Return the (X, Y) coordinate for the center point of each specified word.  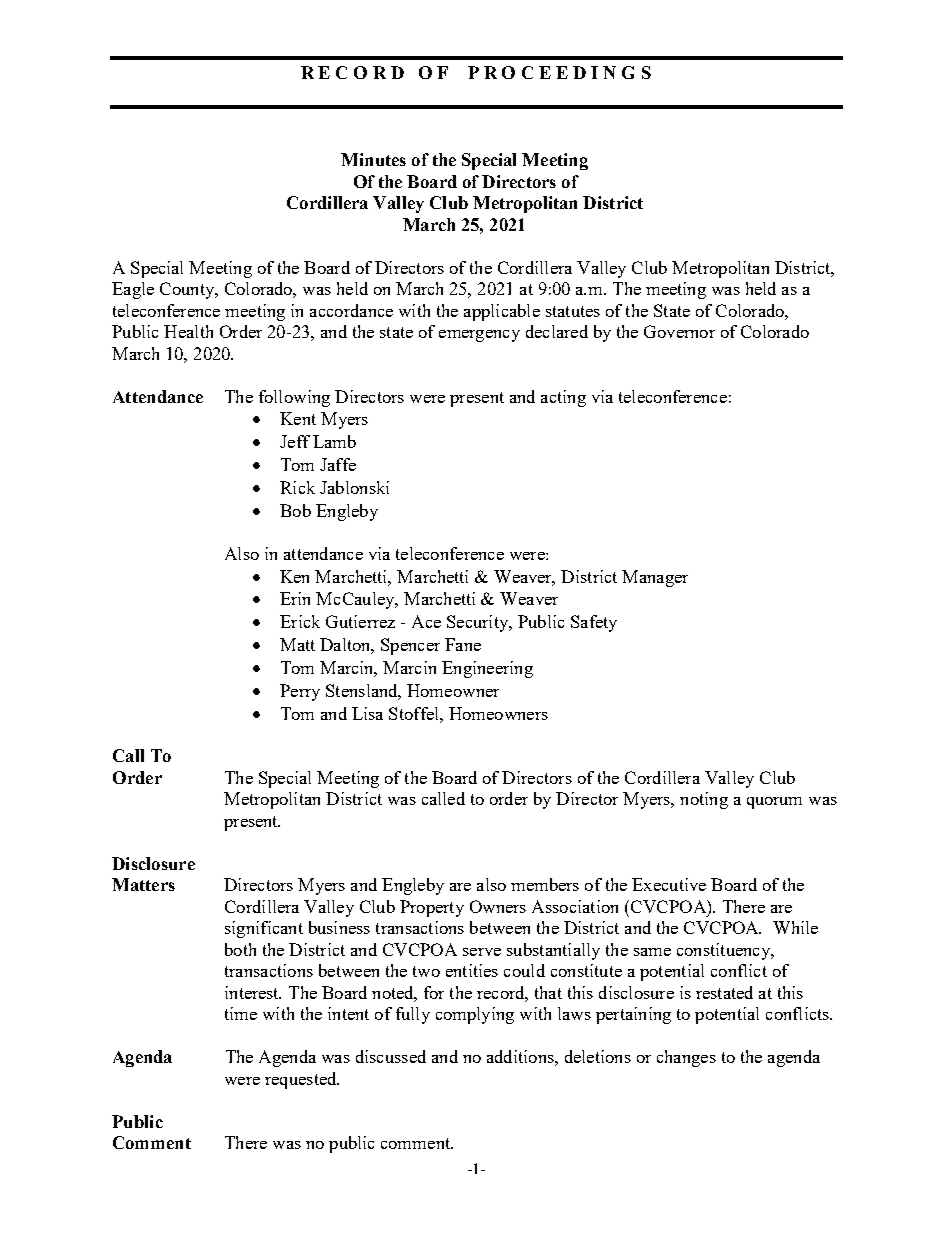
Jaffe (338, 464)
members (545, 884)
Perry (300, 692)
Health (188, 331)
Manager (655, 578)
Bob (295, 510)
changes (686, 1058)
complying (475, 1015)
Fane (463, 644)
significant (264, 929)
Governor (679, 331)
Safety (594, 623)
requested (302, 1080)
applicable (502, 312)
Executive (669, 884)
